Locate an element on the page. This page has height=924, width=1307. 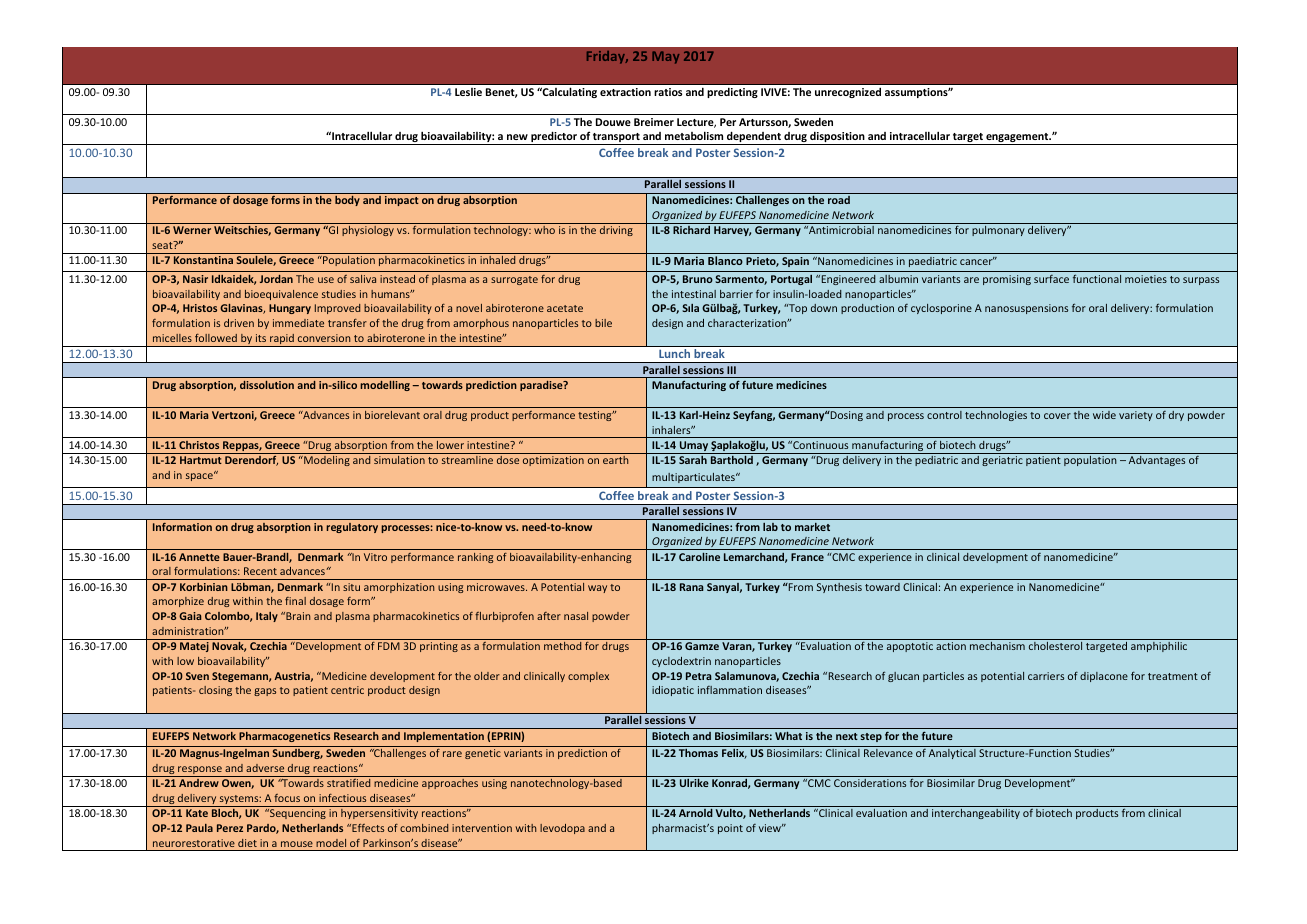
dissolution is located at coordinates (267, 385).
